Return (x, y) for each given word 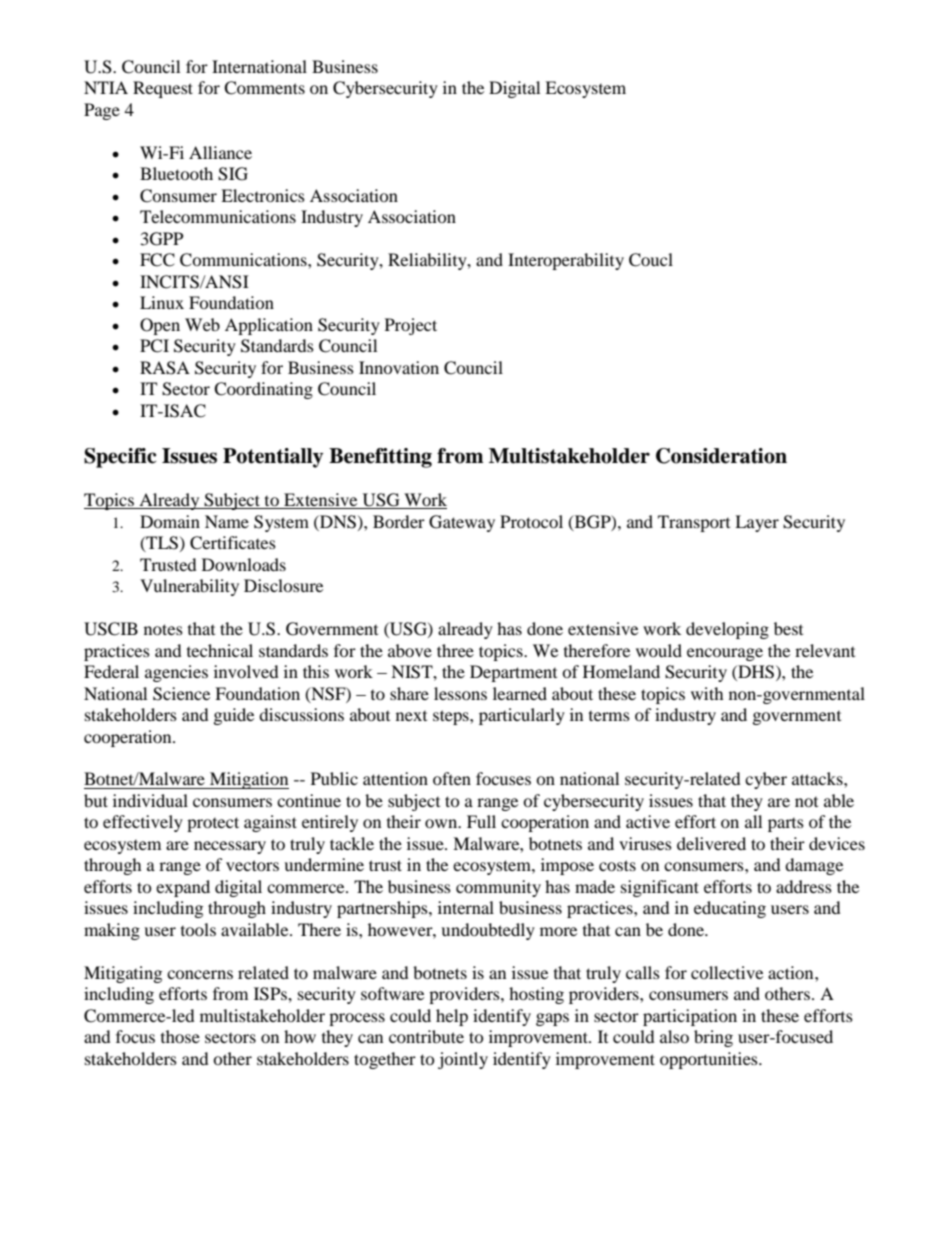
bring (713, 1038)
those (180, 1036)
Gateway (462, 523)
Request (163, 89)
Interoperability (566, 261)
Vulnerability (189, 587)
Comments (264, 88)
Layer (757, 523)
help (452, 1017)
